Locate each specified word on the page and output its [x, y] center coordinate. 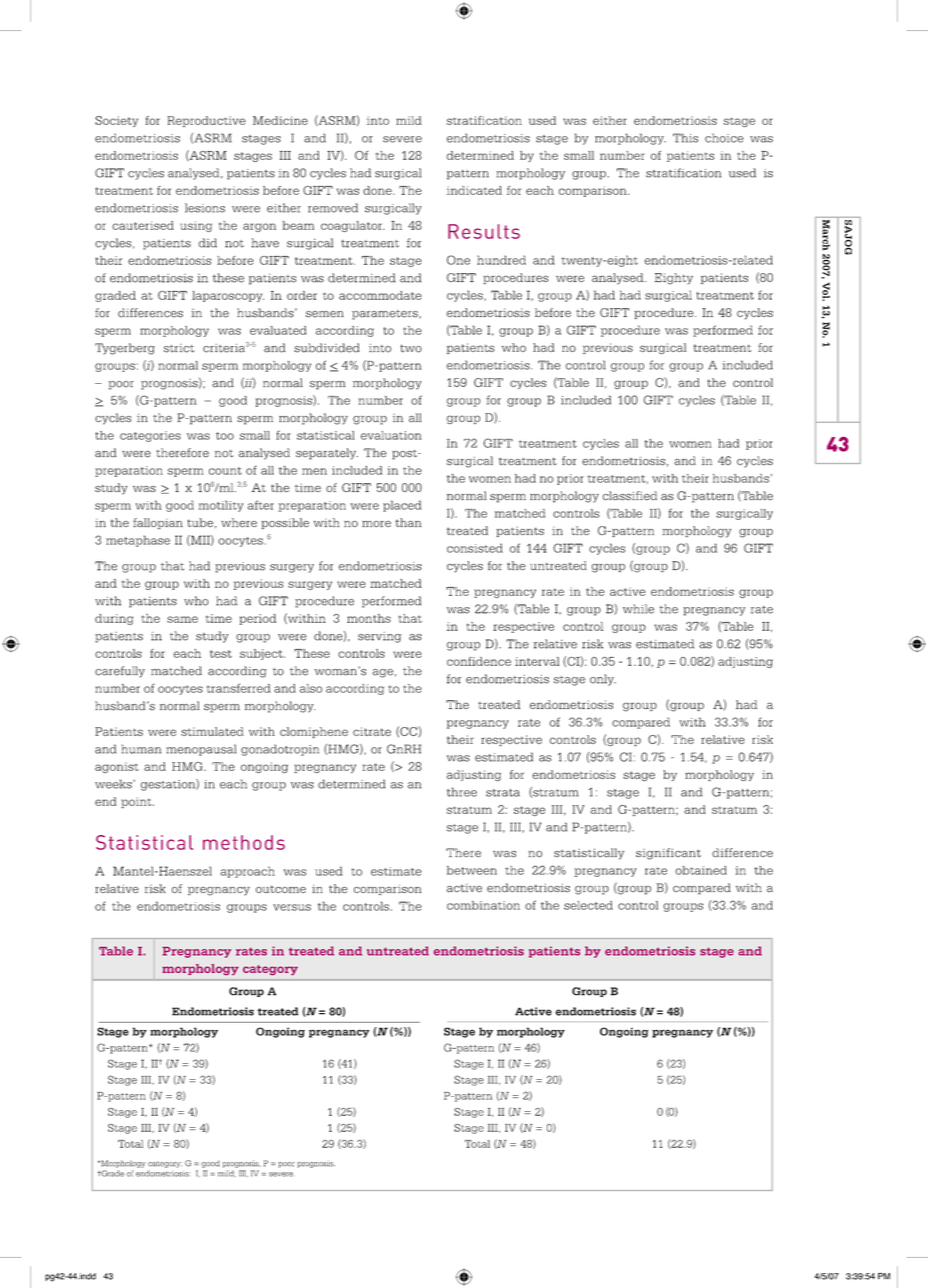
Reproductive [206, 121]
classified [630, 496]
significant [668, 854]
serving [379, 637]
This [685, 138]
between [472, 870]
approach [247, 872]
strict [179, 348]
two [411, 348]
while [638, 609]
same [182, 619]
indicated [474, 190]
